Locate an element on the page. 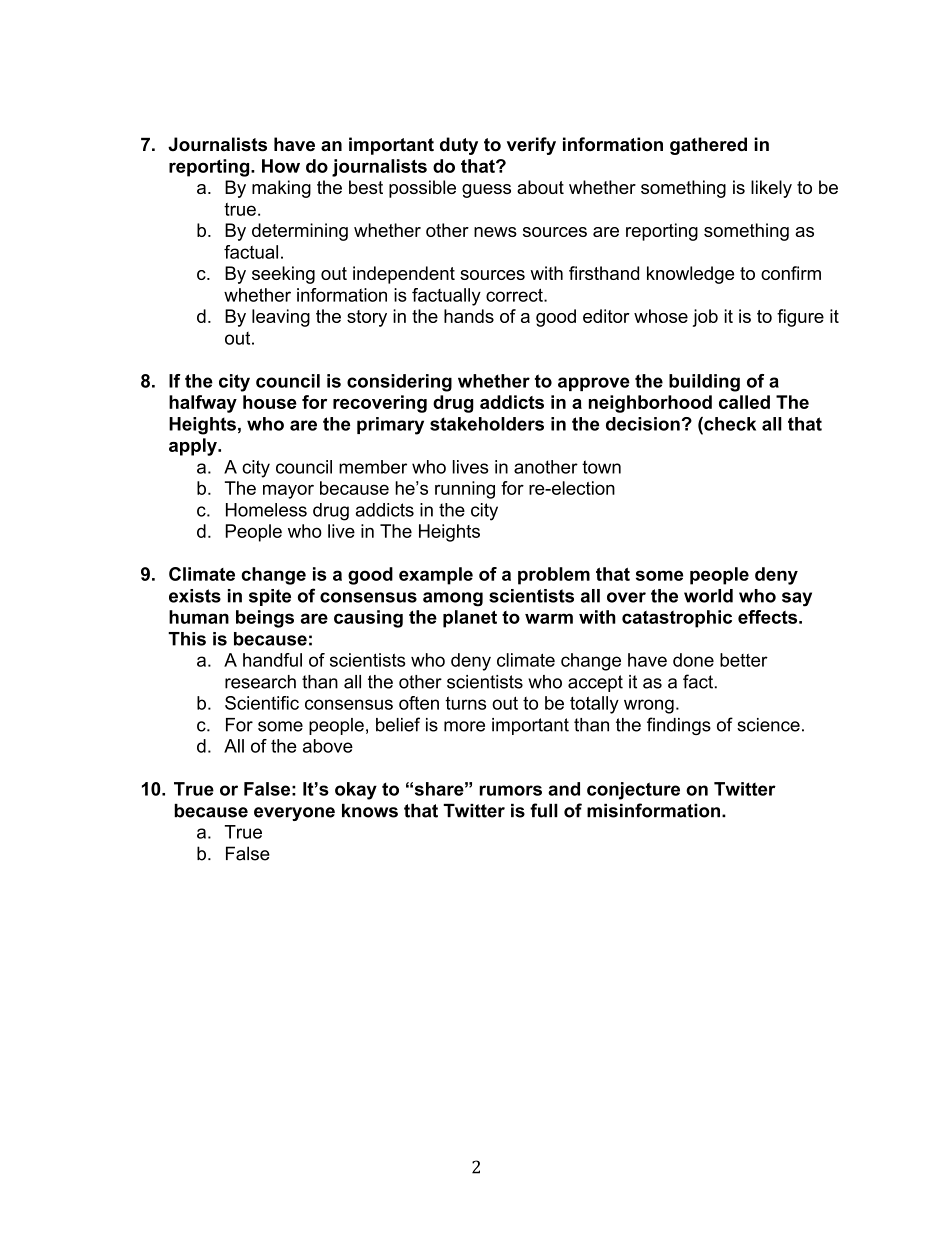 The width and height of the document is (952, 1233). everyone is located at coordinates (294, 814).
